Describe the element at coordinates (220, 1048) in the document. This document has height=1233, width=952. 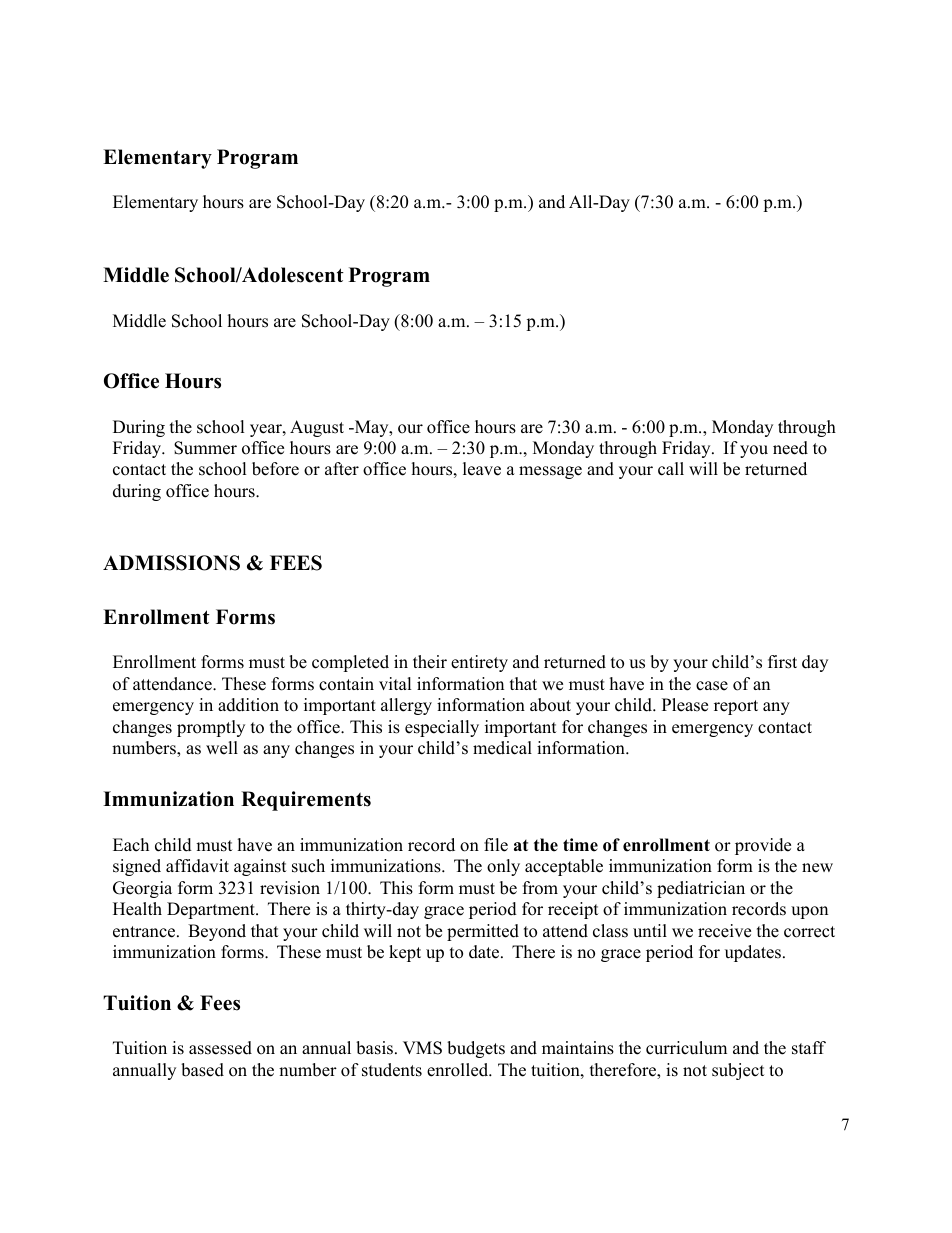
I see `assessed` at that location.
